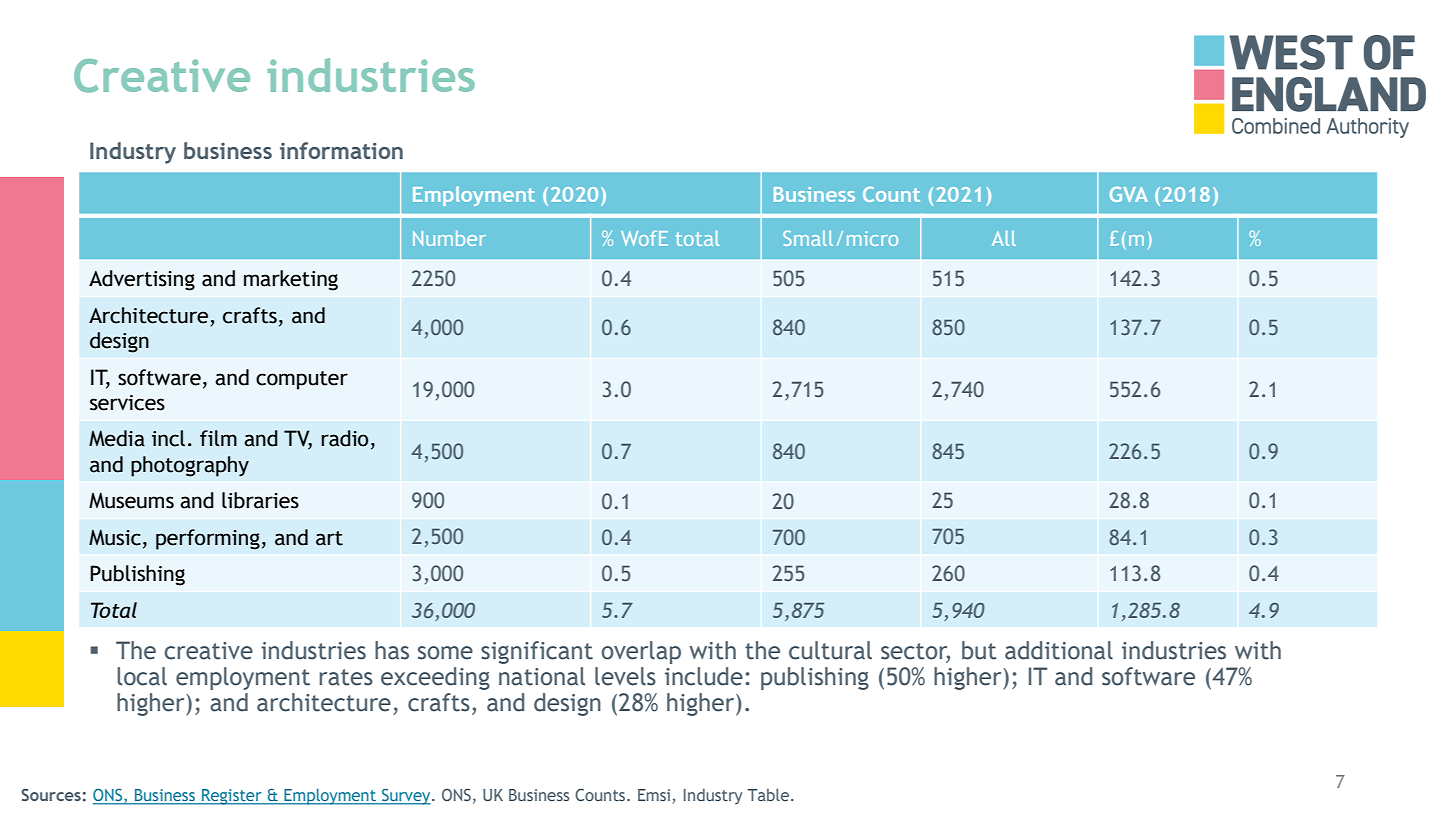 This image has height=819, width=1456. I want to click on information, so click(341, 150).
